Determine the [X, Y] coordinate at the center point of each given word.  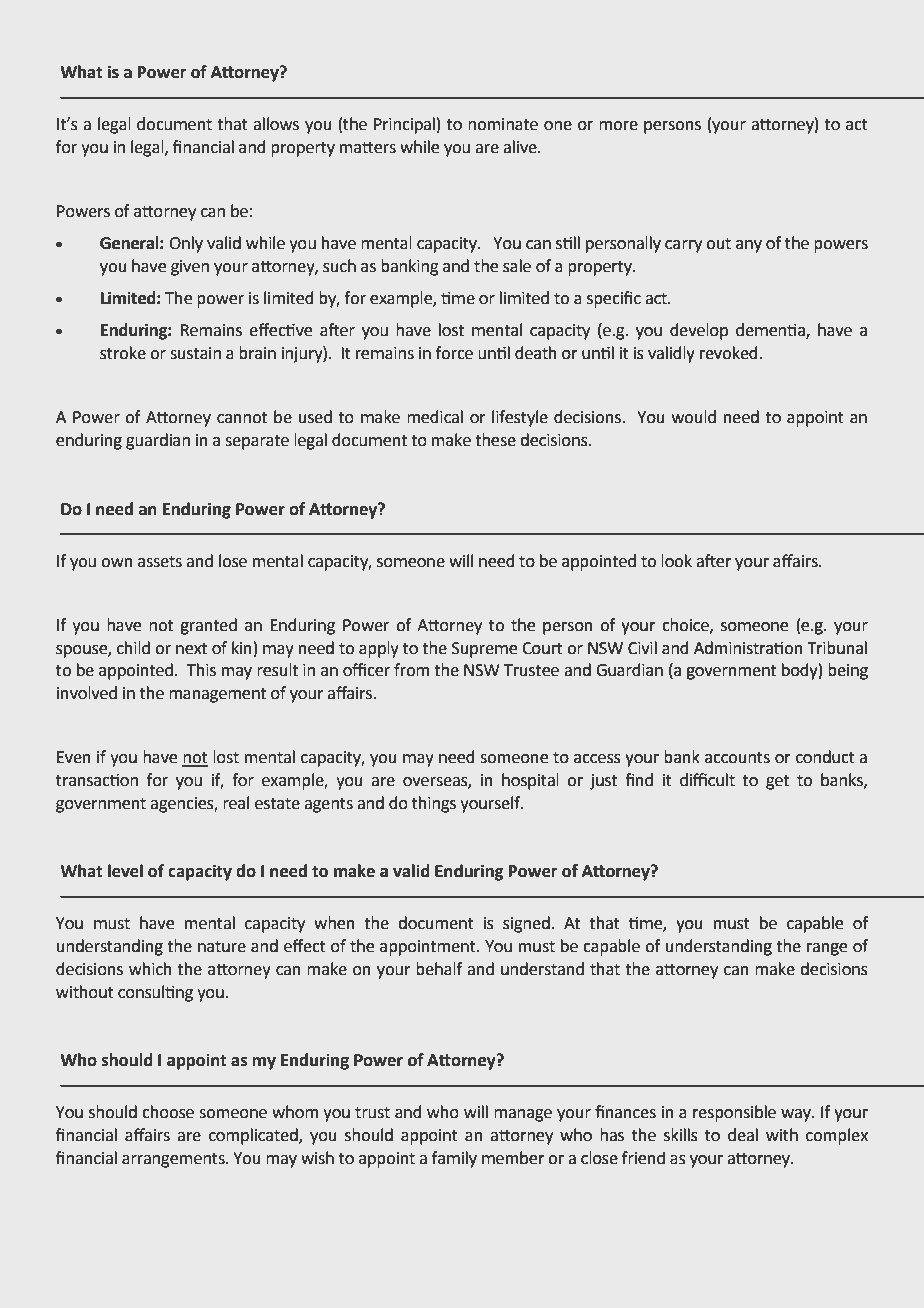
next [191, 649]
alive [521, 147]
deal [743, 1135]
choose [168, 1112]
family [454, 1159]
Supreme [484, 650]
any [749, 246]
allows [276, 124]
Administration [748, 648]
